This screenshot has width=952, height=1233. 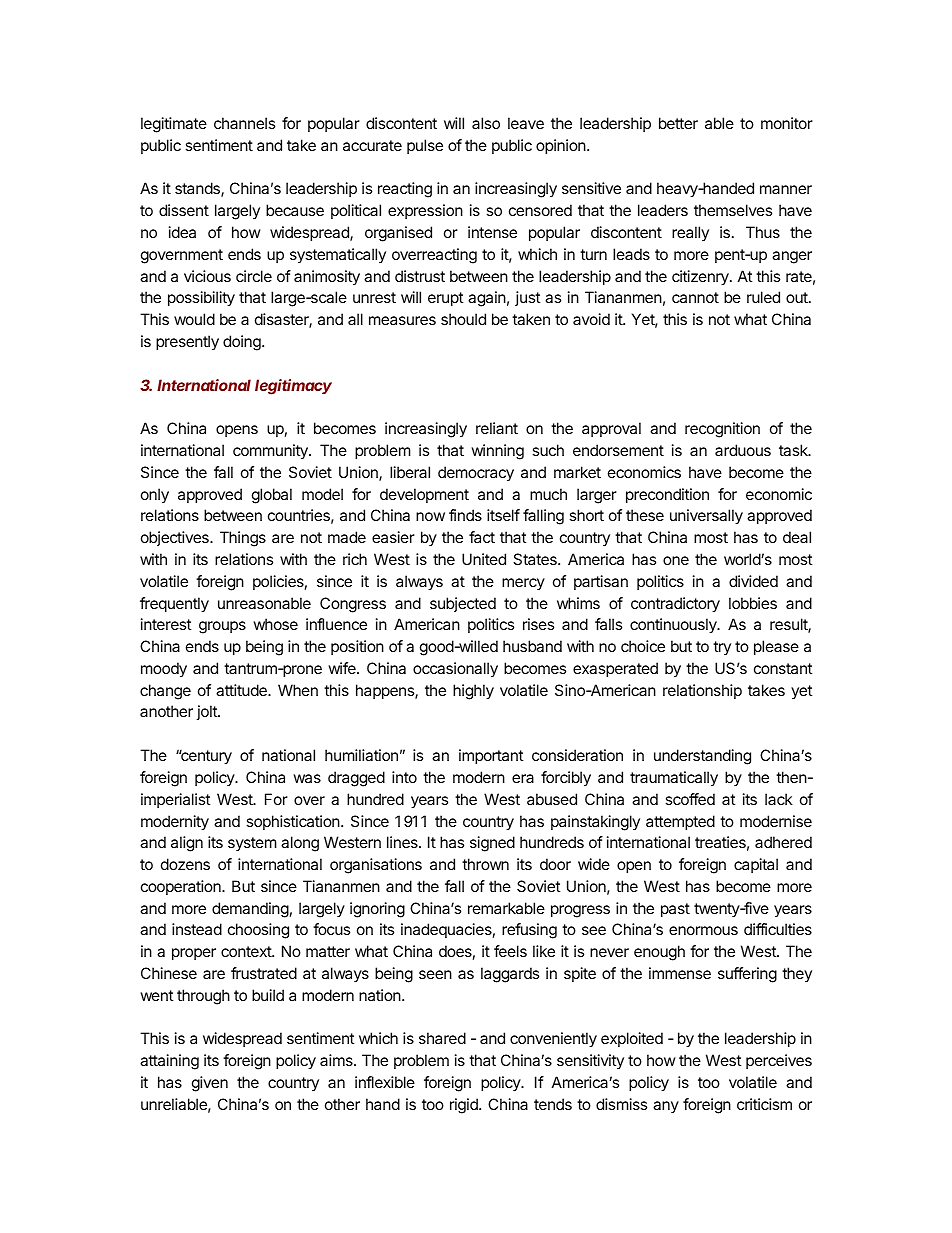 I want to click on align, so click(x=187, y=844).
